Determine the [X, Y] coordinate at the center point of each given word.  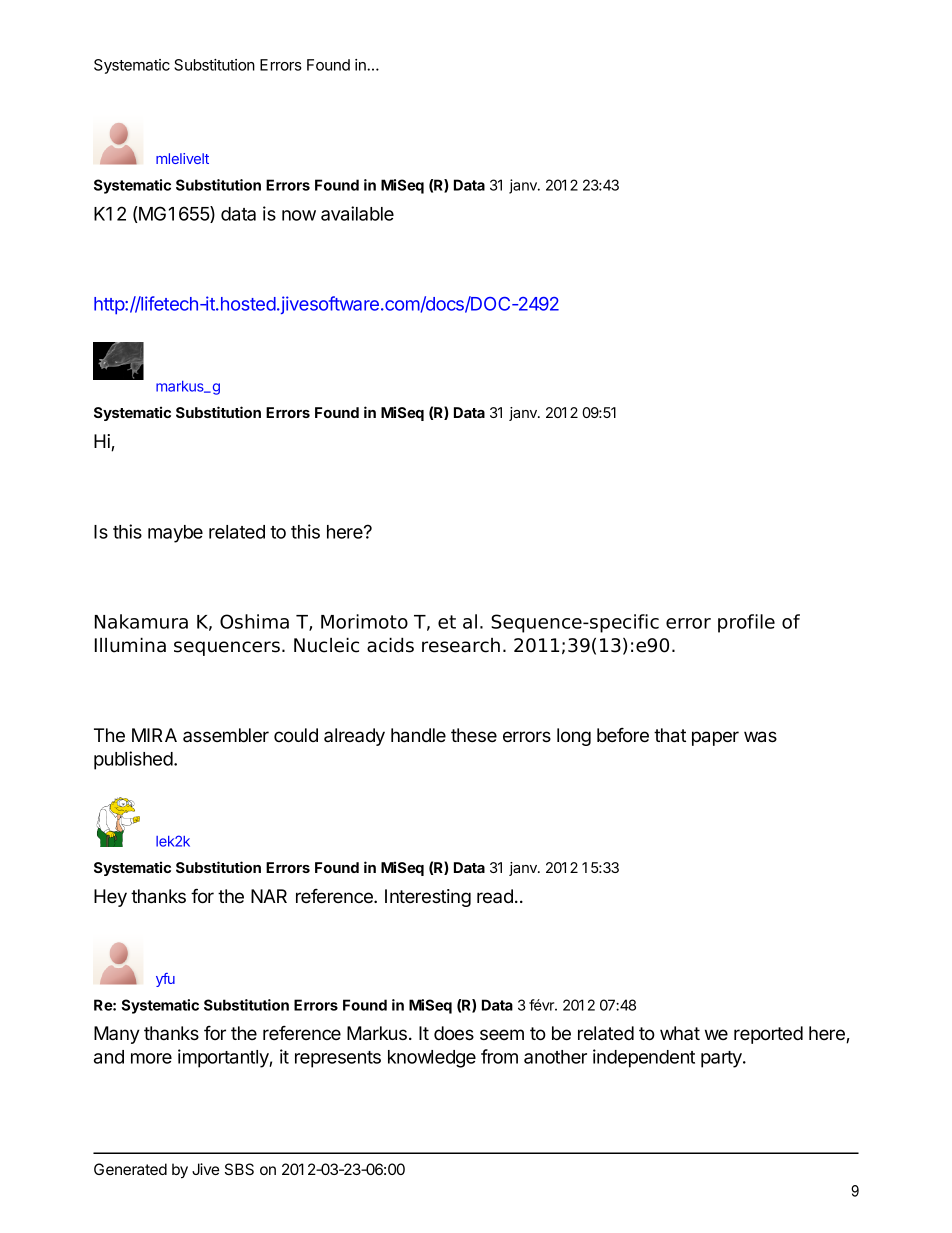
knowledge [432, 1059]
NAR [269, 896]
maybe [175, 534]
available [357, 213]
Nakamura [141, 621]
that [670, 735]
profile [746, 623]
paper [715, 738]
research [461, 645]
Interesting [428, 898]
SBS [239, 1169]
